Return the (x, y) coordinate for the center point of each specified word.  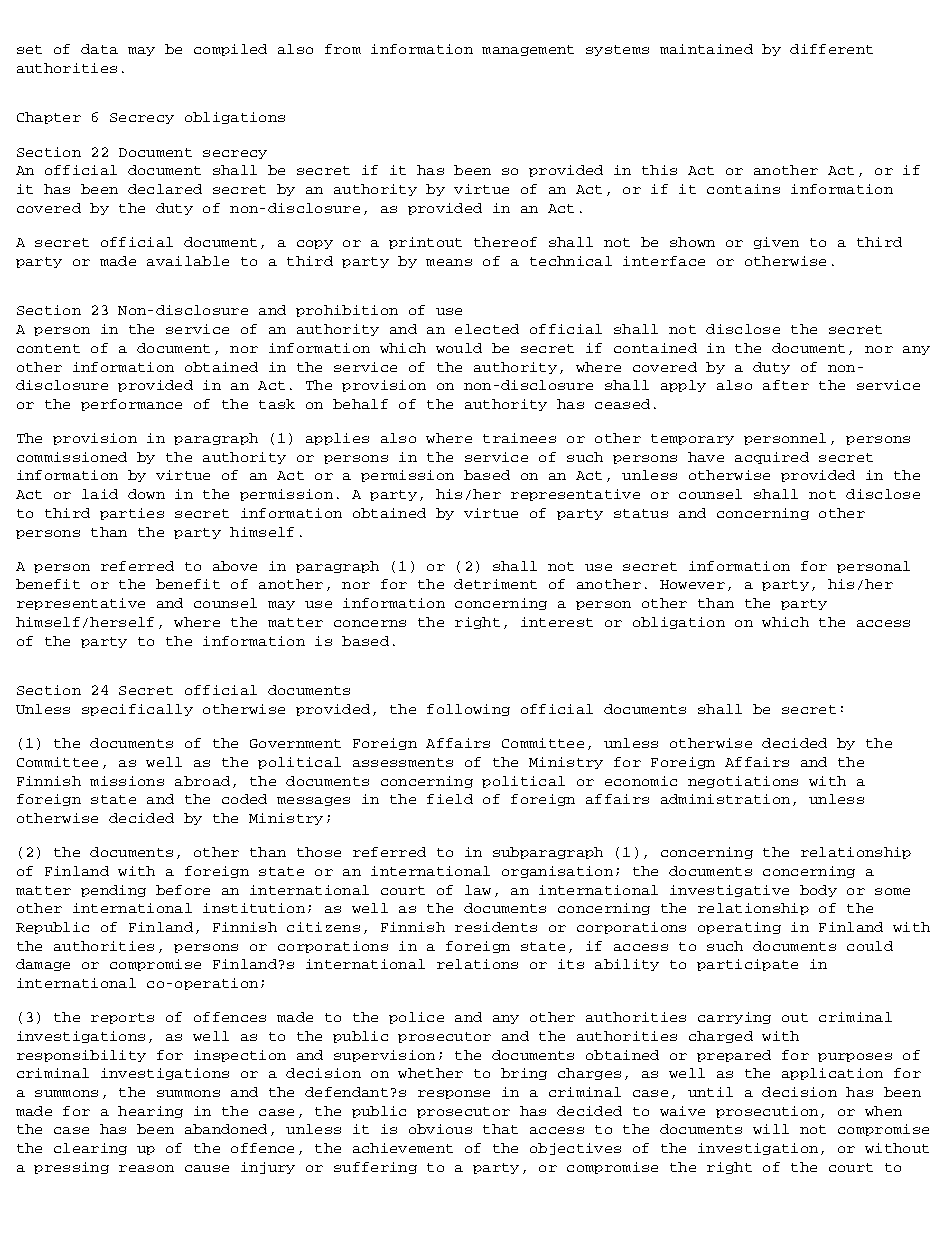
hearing (150, 1112)
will (771, 1129)
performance (131, 405)
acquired (772, 458)
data (99, 49)
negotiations (743, 782)
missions (127, 781)
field (450, 799)
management (528, 50)
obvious (440, 1129)
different (831, 49)
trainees (519, 438)
